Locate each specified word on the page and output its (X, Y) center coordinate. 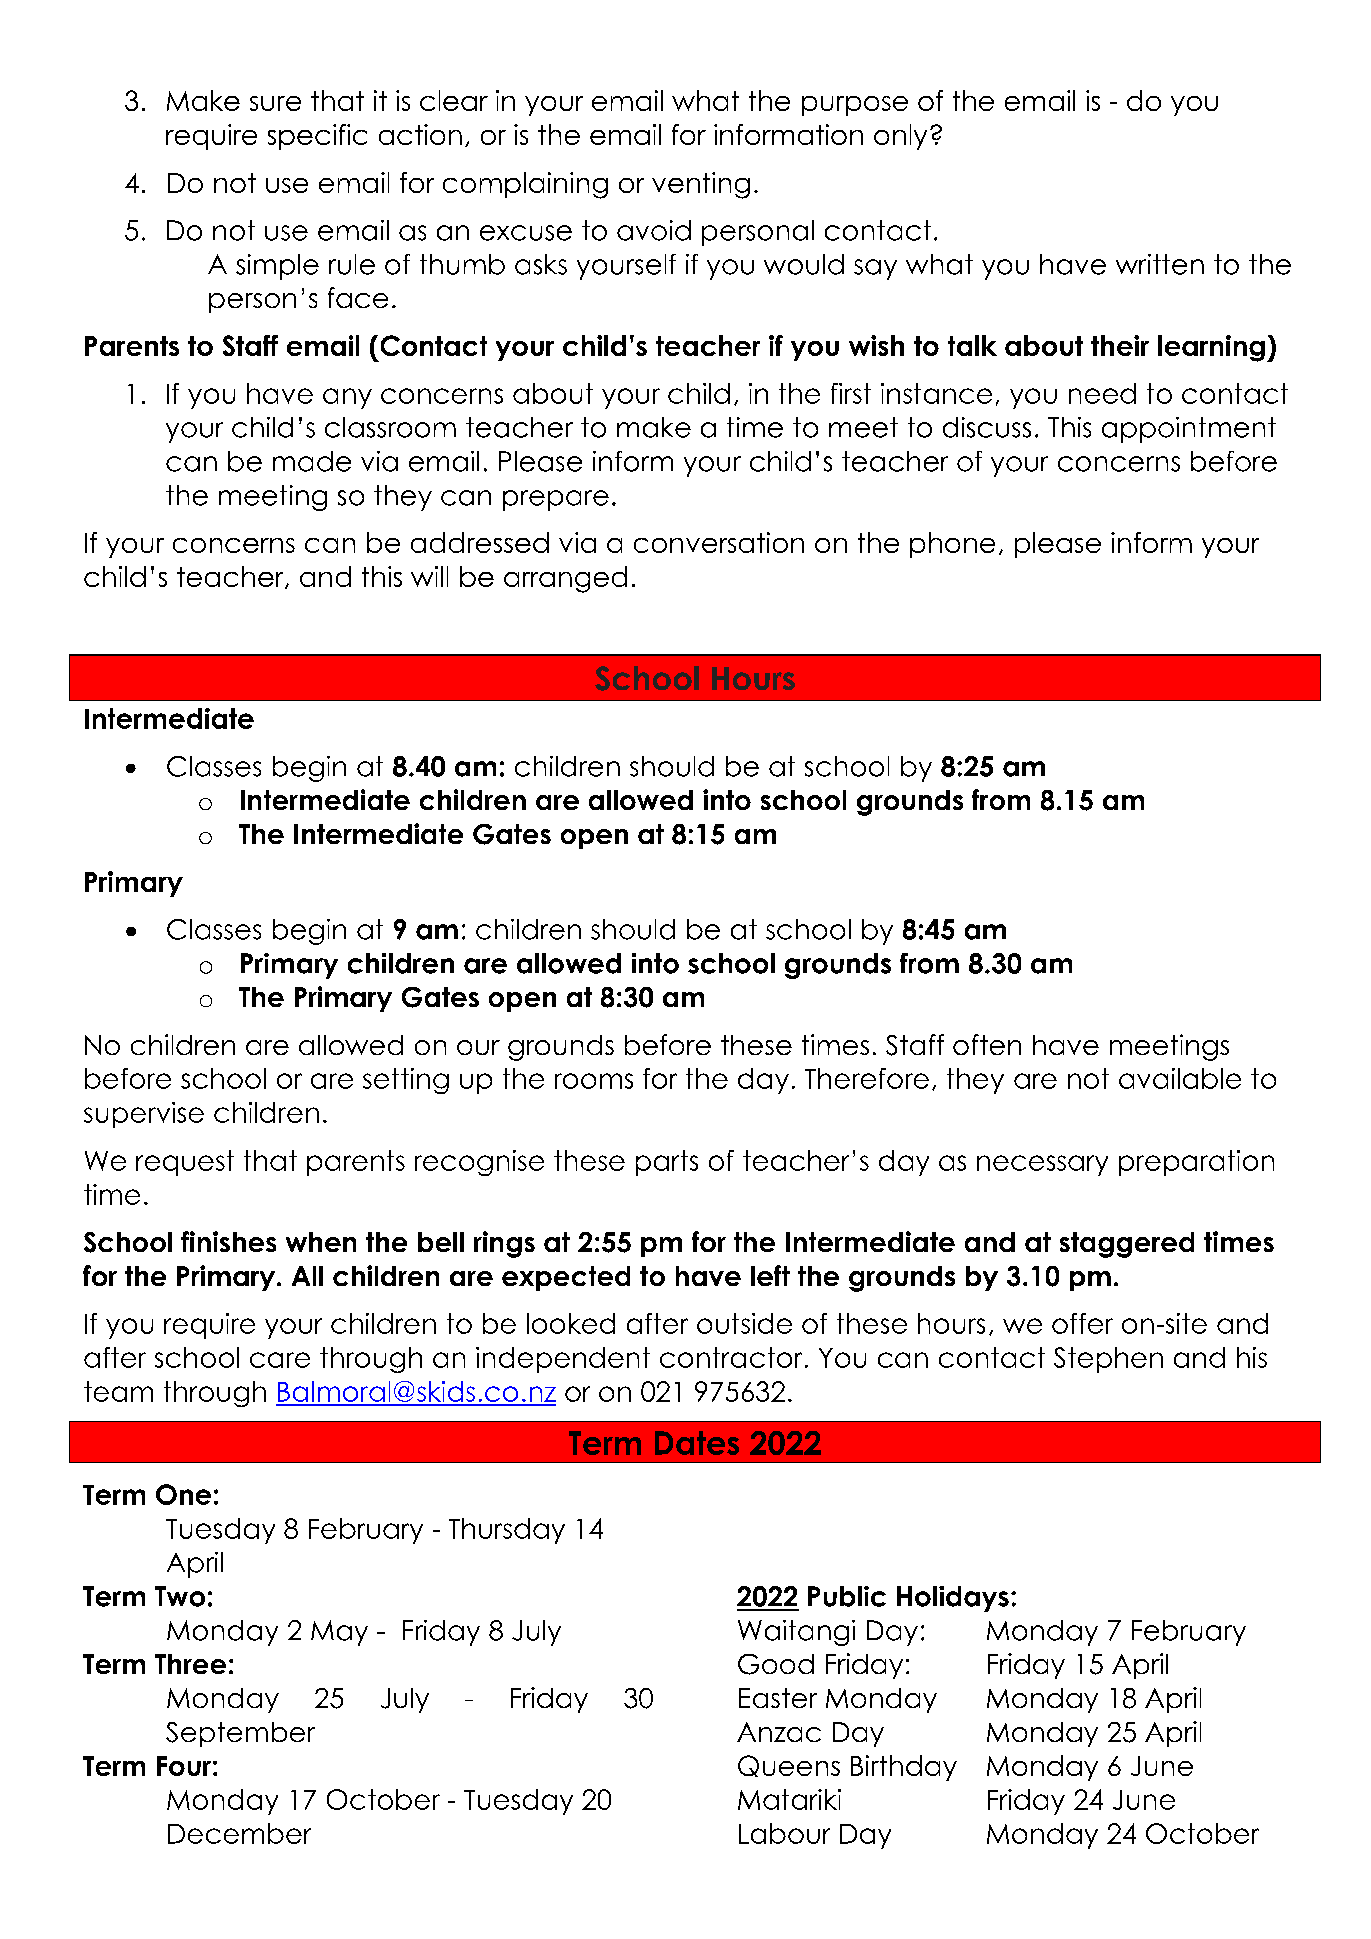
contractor (731, 1357)
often (987, 1044)
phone (952, 545)
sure (275, 103)
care (280, 1360)
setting (406, 1081)
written (1160, 264)
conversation (719, 542)
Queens (789, 1766)
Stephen (1108, 1360)
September (240, 1734)
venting (701, 185)
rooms (594, 1081)
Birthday (904, 1768)
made (312, 461)
